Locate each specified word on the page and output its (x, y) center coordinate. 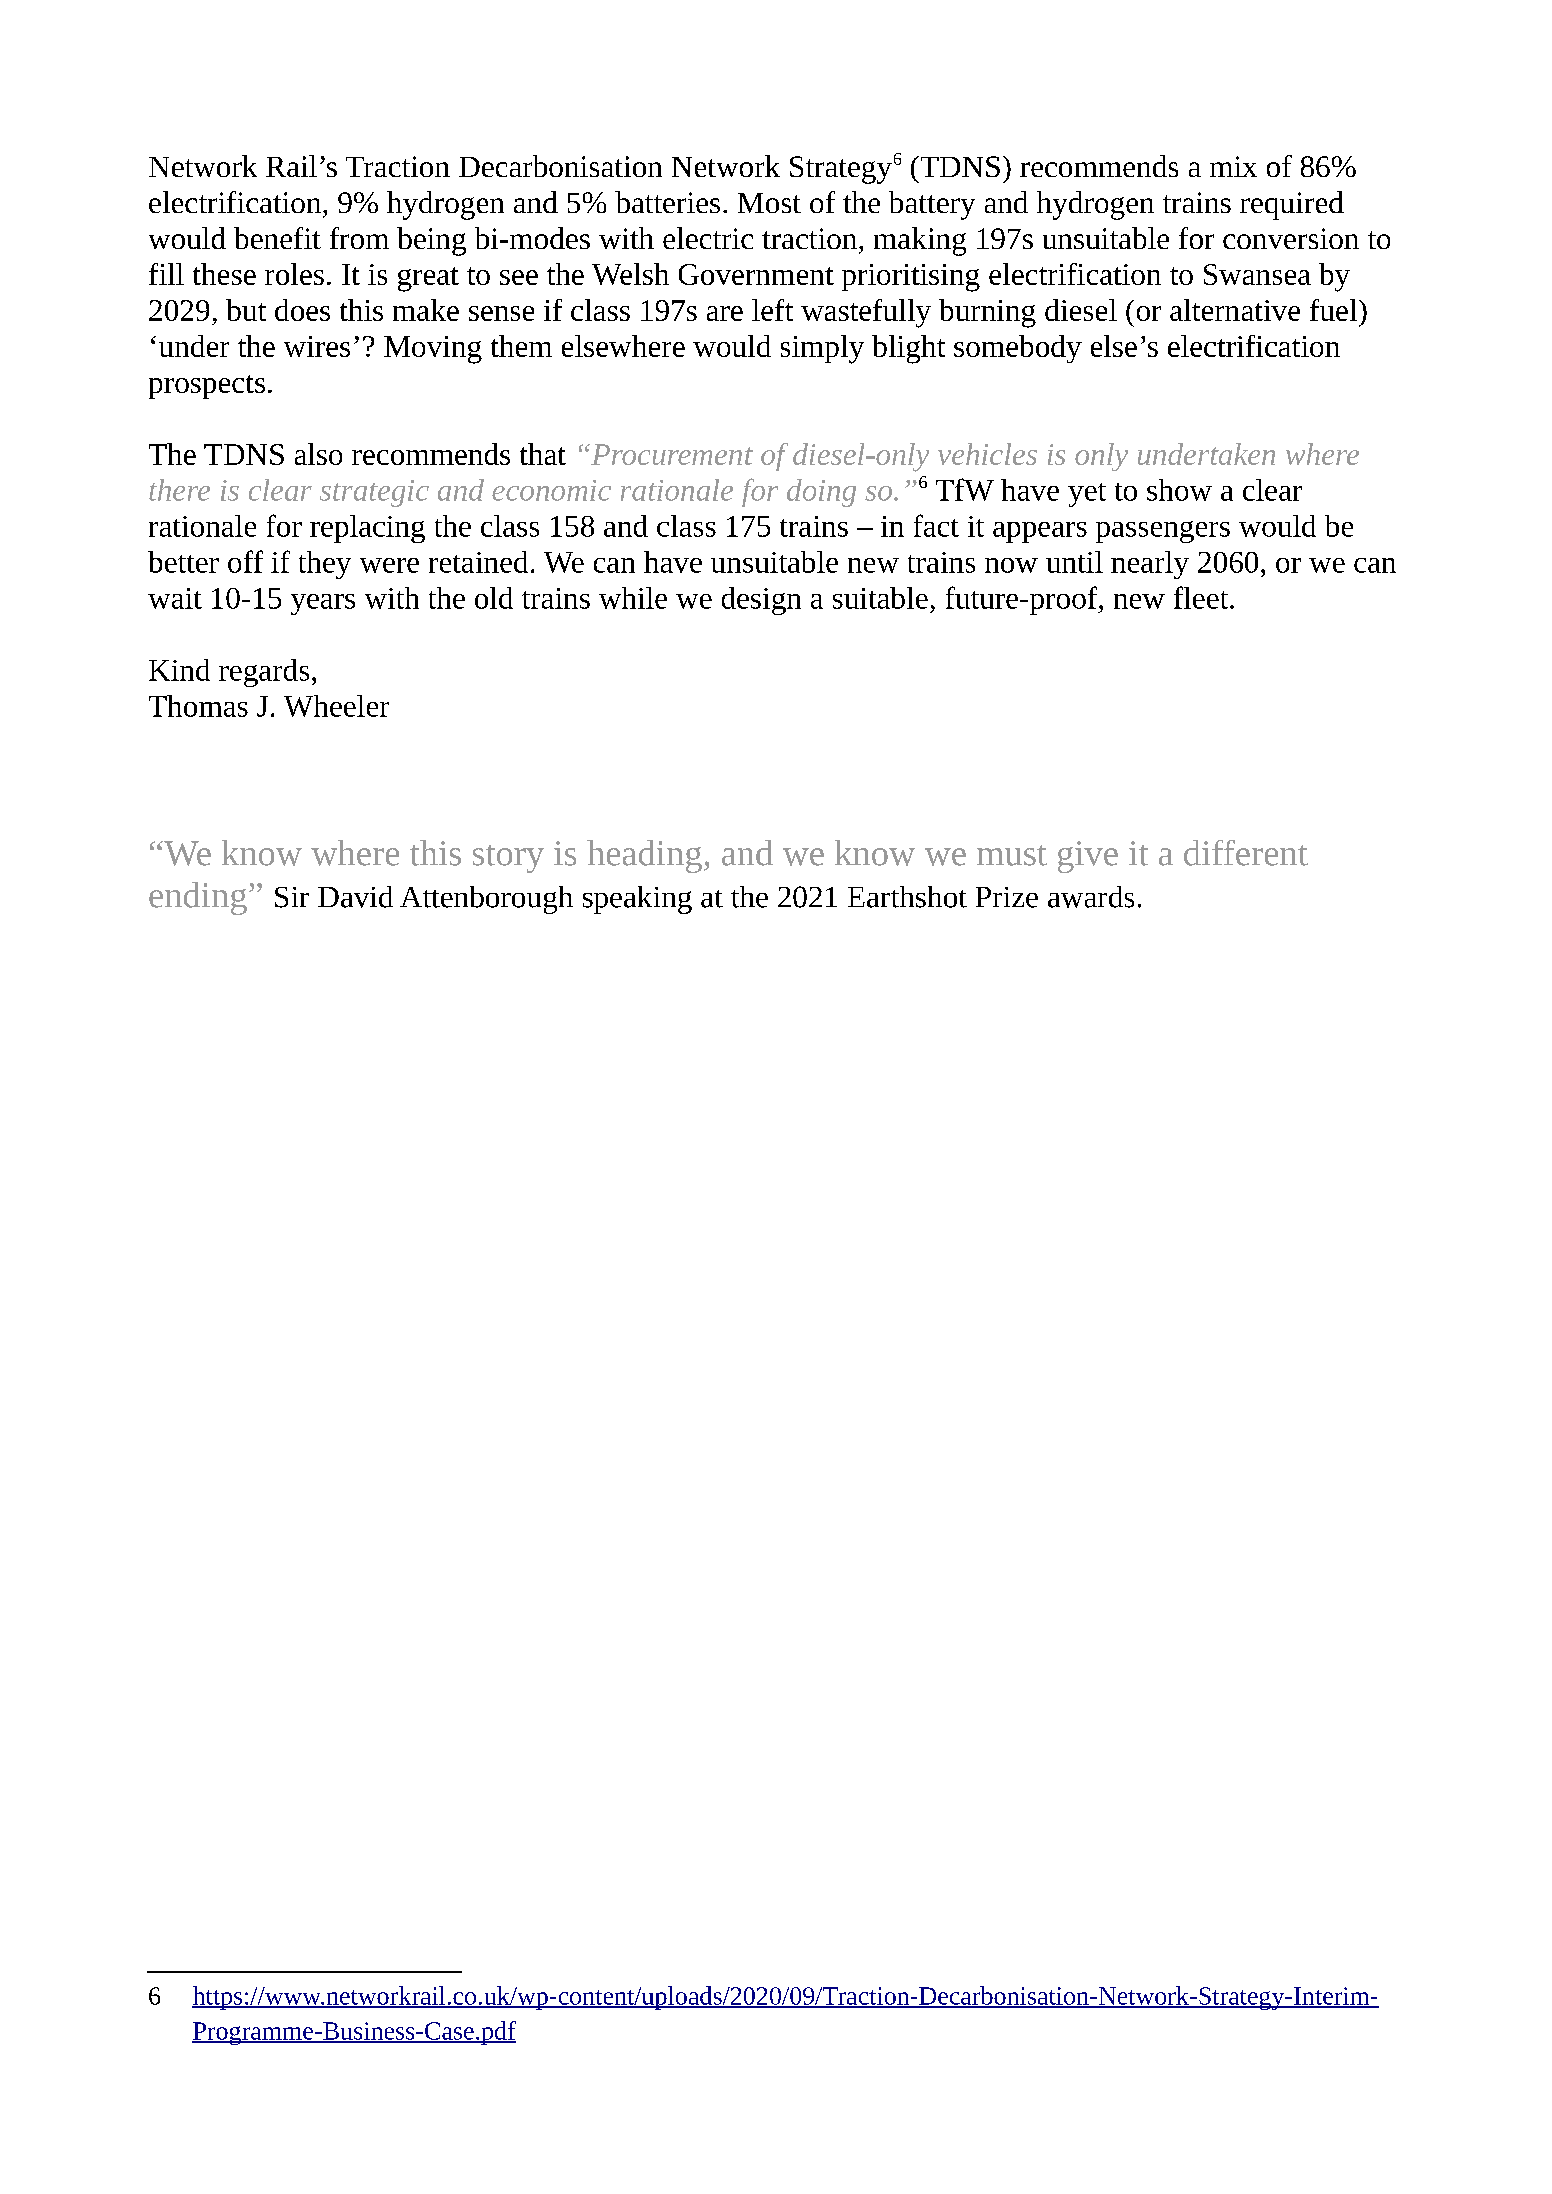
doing (821, 493)
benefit (277, 238)
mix (1233, 166)
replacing (367, 529)
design (761, 601)
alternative (1235, 310)
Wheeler (336, 706)
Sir (292, 897)
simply (822, 349)
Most (769, 203)
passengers (1163, 532)
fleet (1202, 597)
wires (317, 346)
